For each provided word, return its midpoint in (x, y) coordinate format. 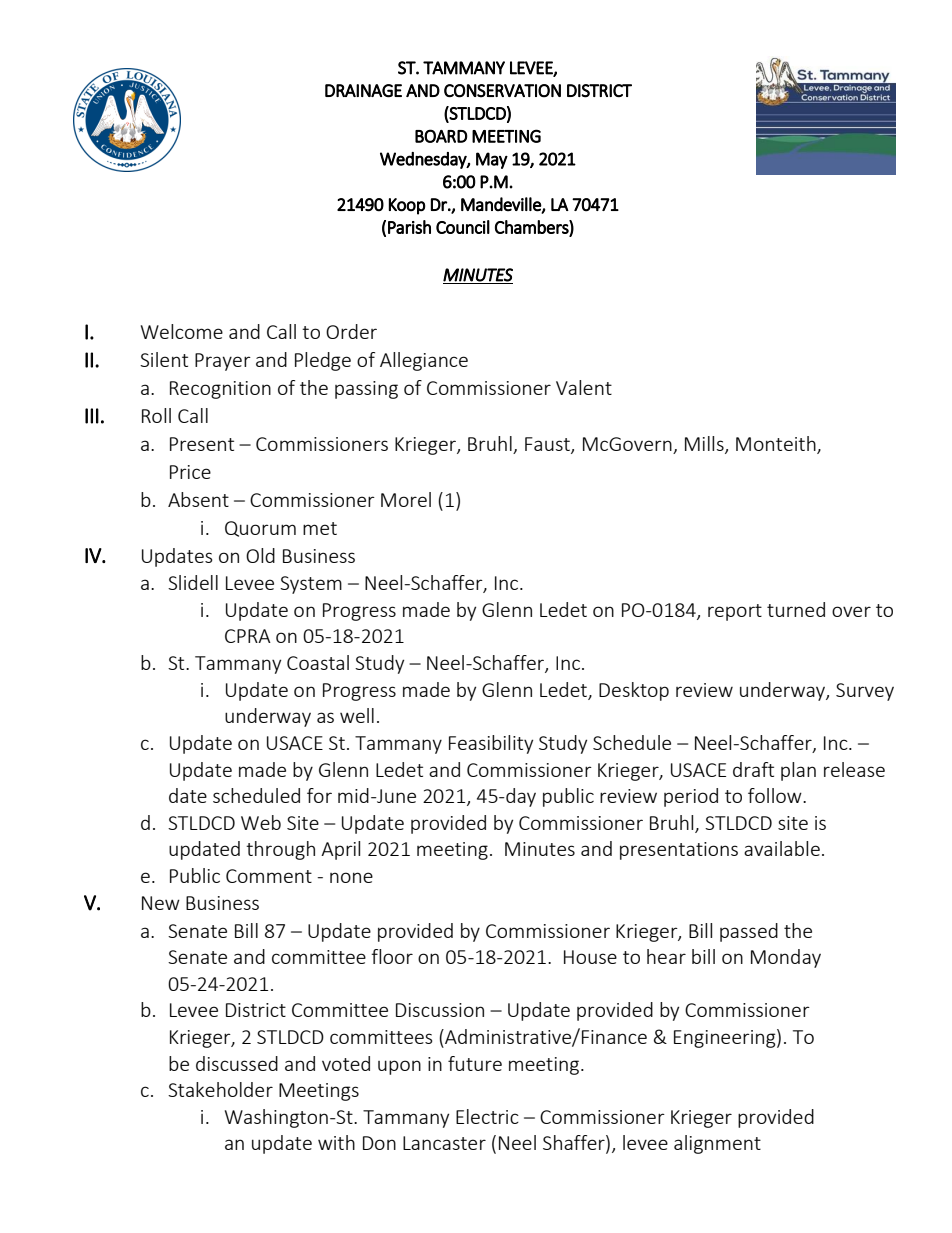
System (311, 585)
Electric (487, 1116)
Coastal (318, 662)
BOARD (441, 136)
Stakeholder (220, 1089)
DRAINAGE (363, 91)
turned (796, 609)
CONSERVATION (502, 91)
